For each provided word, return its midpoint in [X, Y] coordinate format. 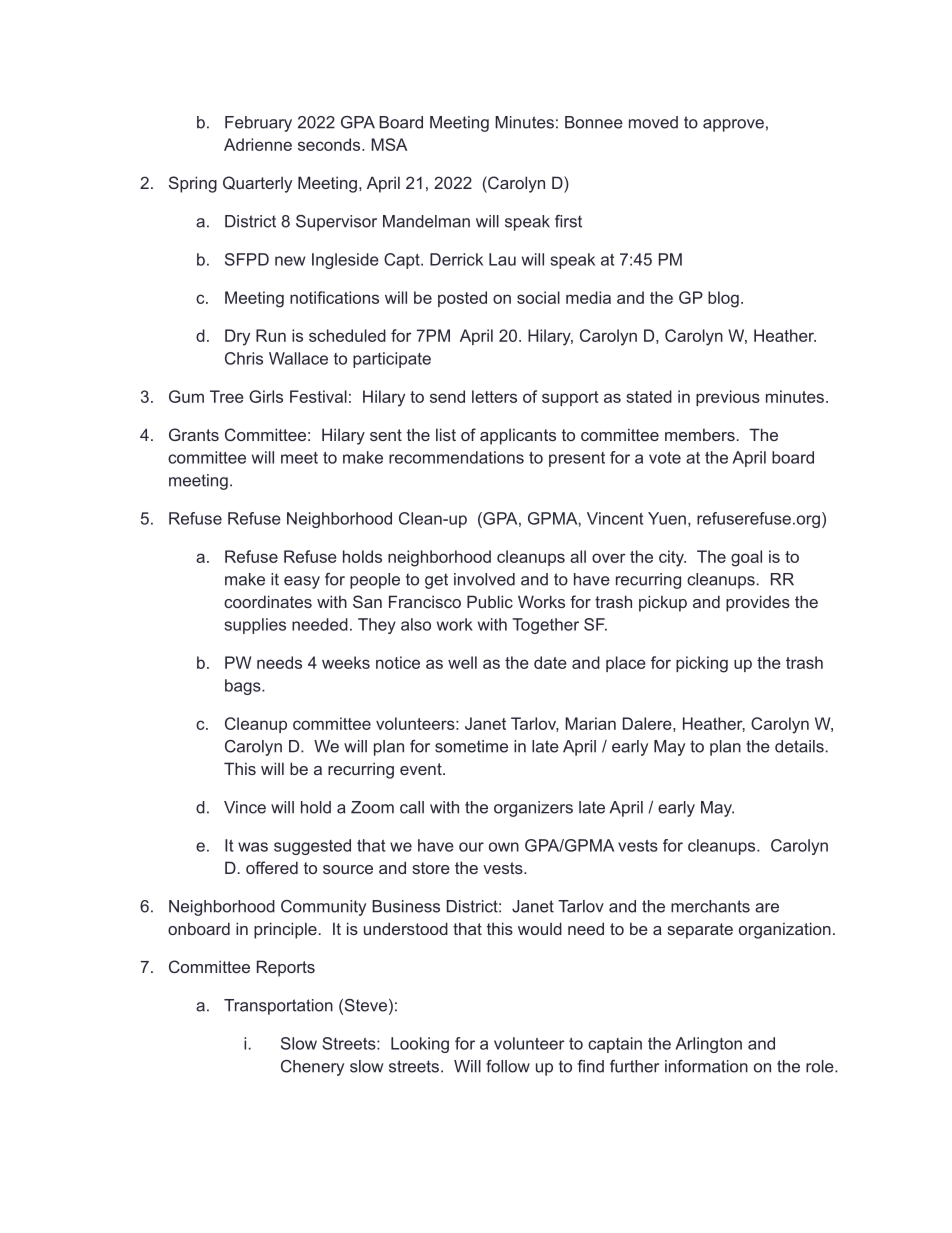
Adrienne [258, 144]
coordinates [268, 601]
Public [490, 601]
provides [758, 603]
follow [508, 1066]
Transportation [278, 1007]
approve [733, 125]
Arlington [709, 1045]
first [568, 221]
